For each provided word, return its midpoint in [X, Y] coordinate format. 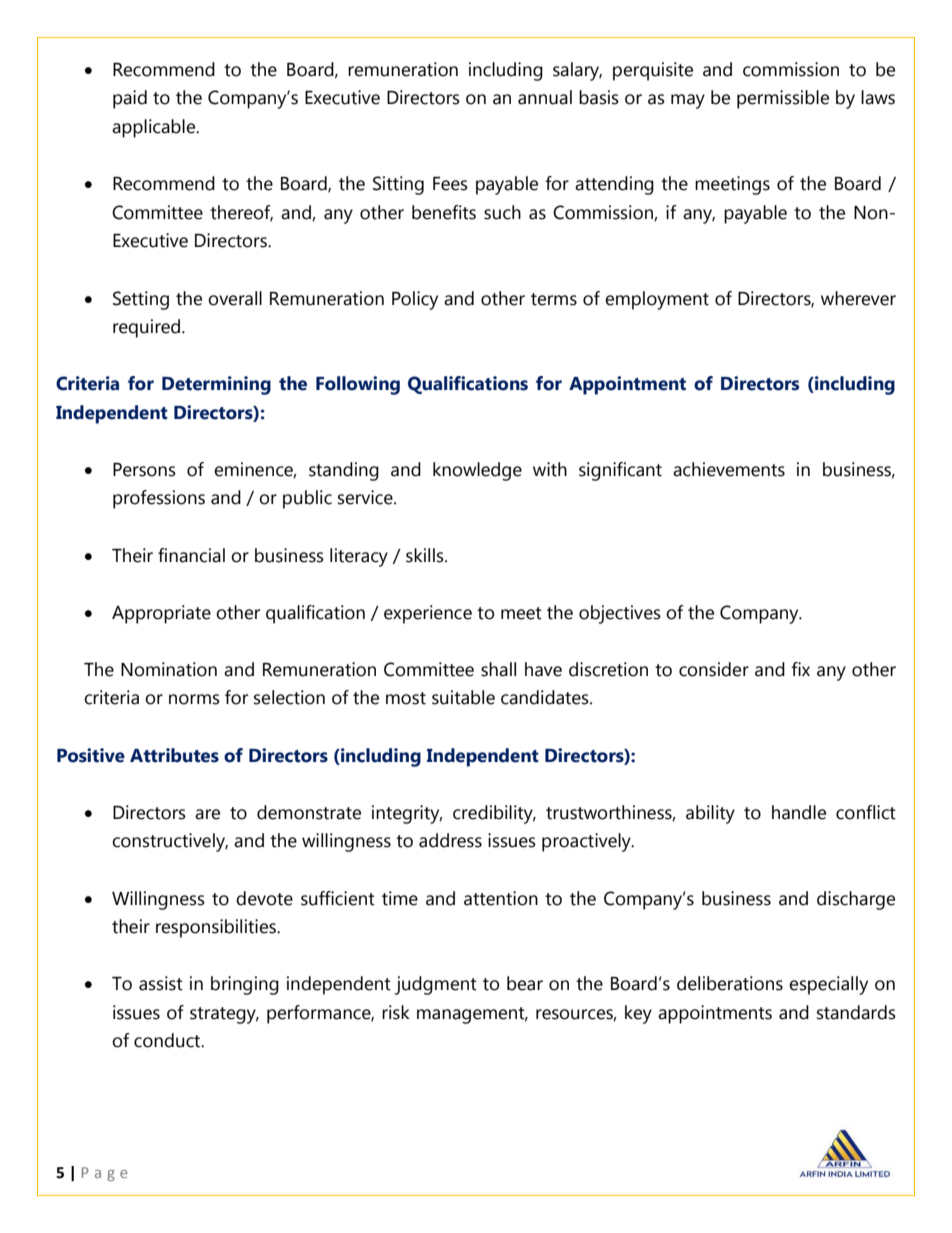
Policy [415, 300]
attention [501, 898]
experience [428, 614]
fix [800, 669]
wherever [858, 298]
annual [545, 97]
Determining [216, 385]
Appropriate [161, 614]
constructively [170, 842]
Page [105, 1174]
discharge [856, 900]
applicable [155, 128]
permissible [783, 99]
